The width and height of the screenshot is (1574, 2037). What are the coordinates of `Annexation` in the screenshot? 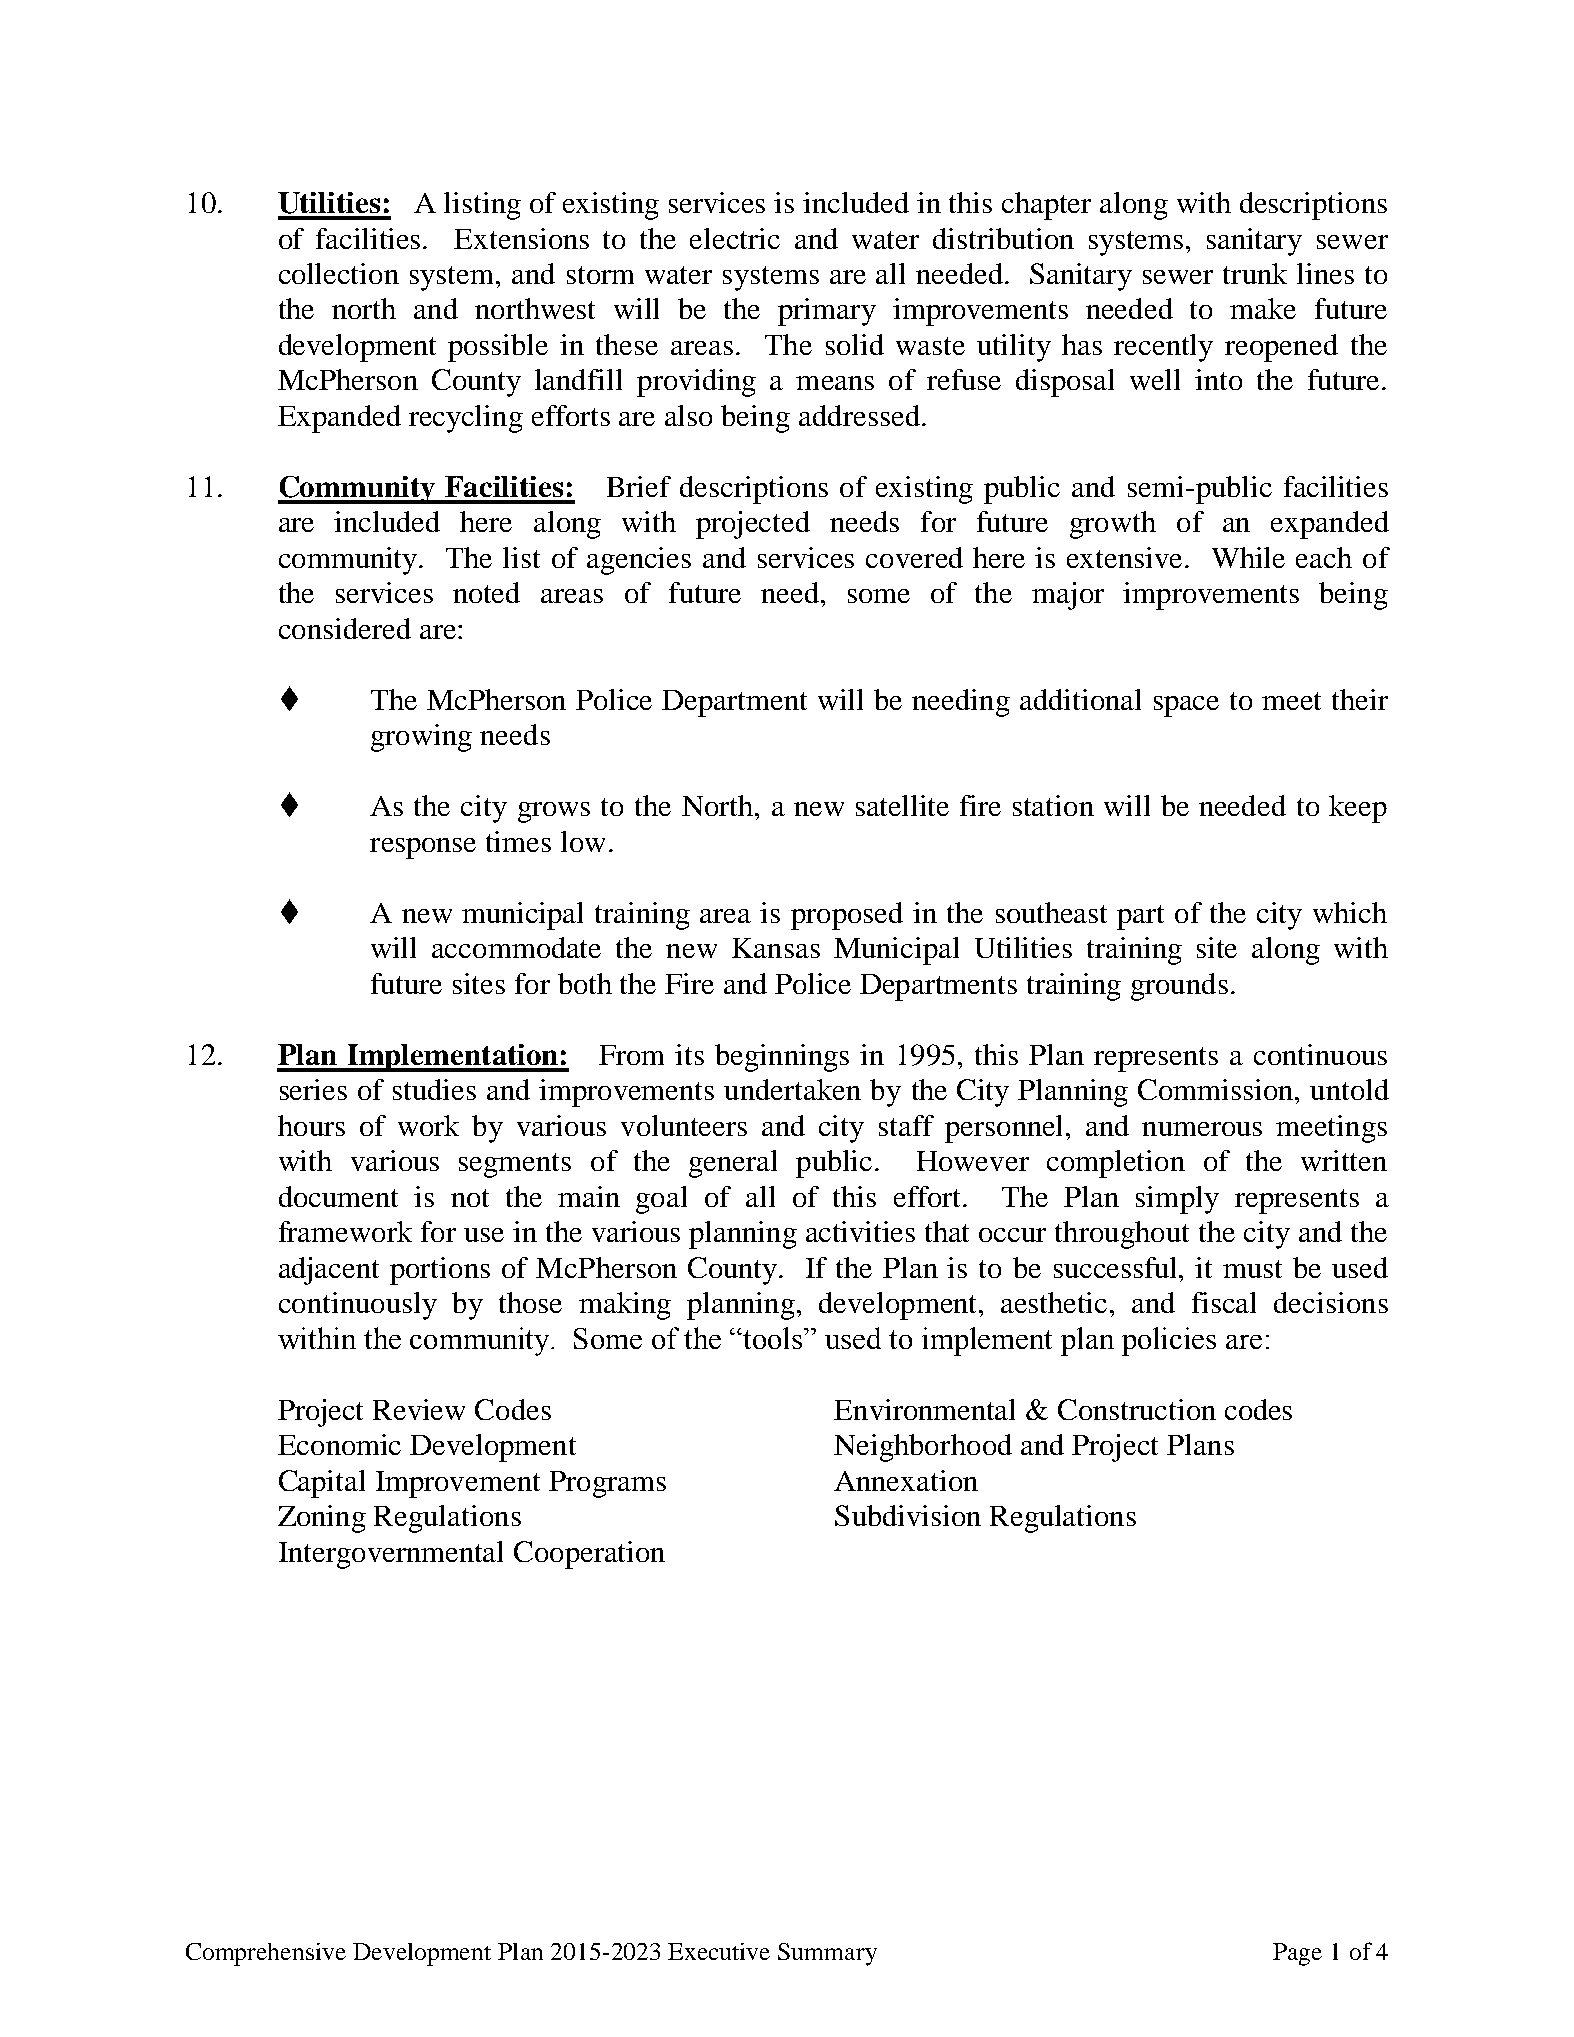 It's located at (906, 1480).
